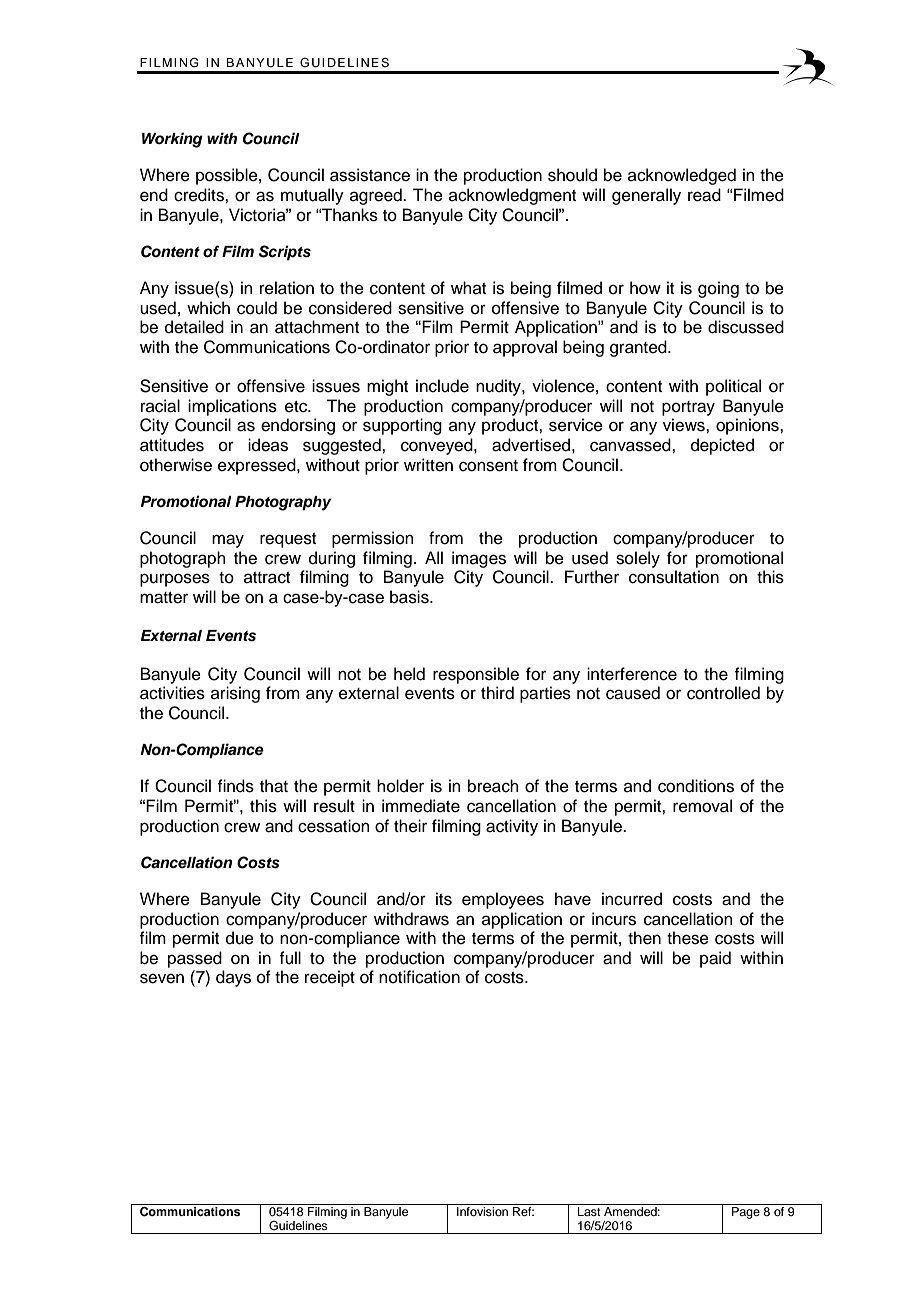 The image size is (924, 1308). Describe the element at coordinates (233, 978) in the screenshot. I see `days` at that location.
